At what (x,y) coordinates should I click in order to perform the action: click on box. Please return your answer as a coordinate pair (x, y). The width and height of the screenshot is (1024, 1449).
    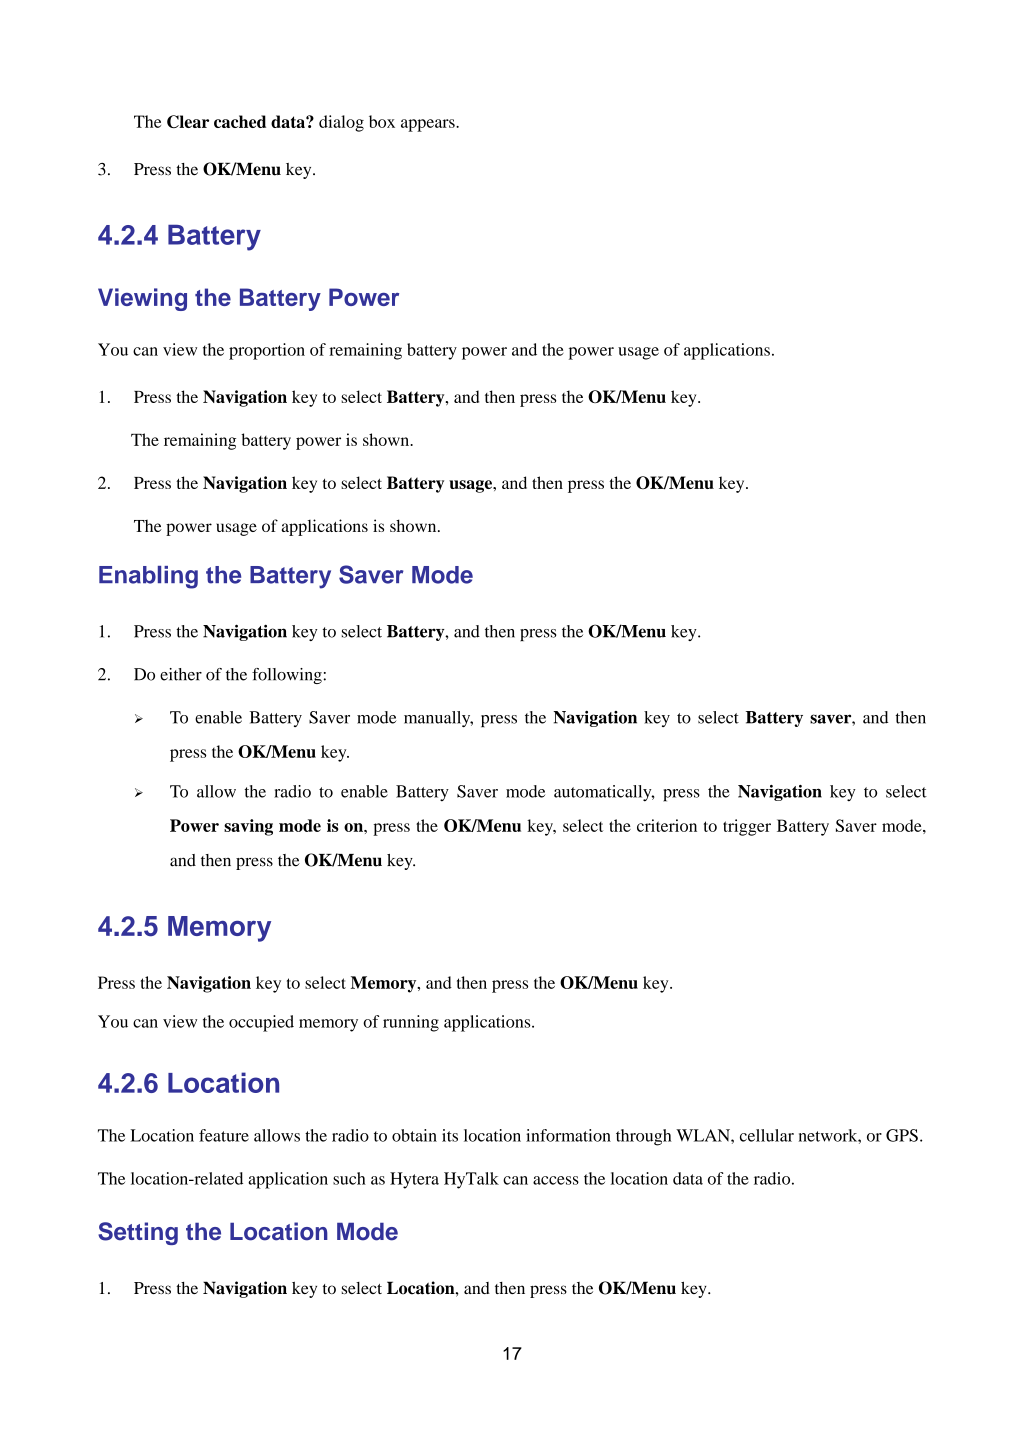
    Looking at the image, I should click on (382, 121).
